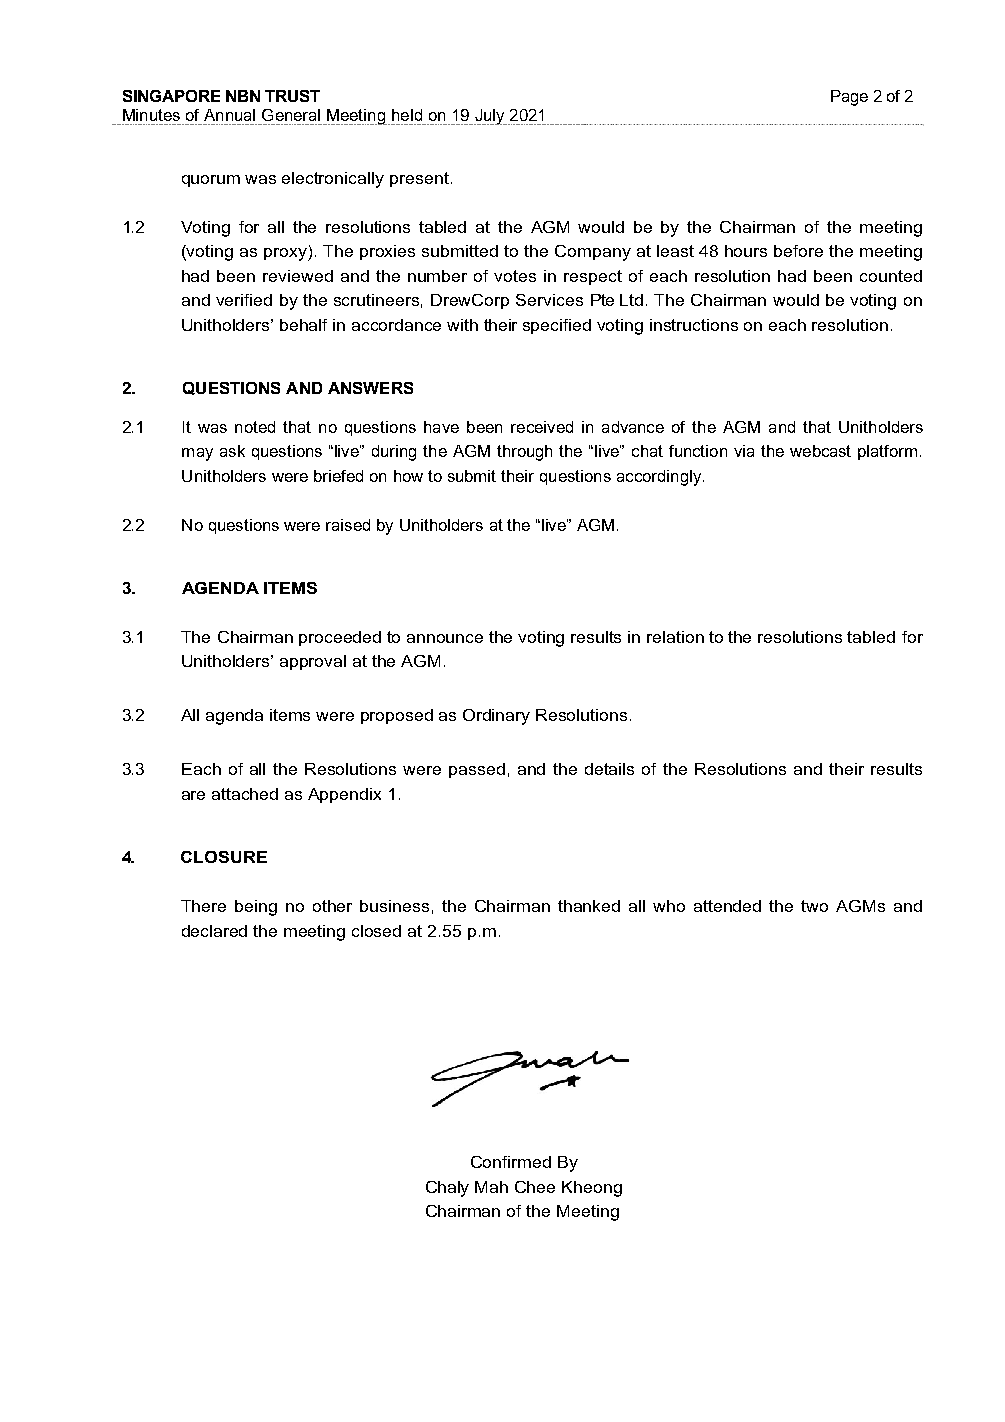 The height and width of the screenshot is (1422, 1005). What do you see at coordinates (229, 115) in the screenshot?
I see `Annual` at bounding box center [229, 115].
